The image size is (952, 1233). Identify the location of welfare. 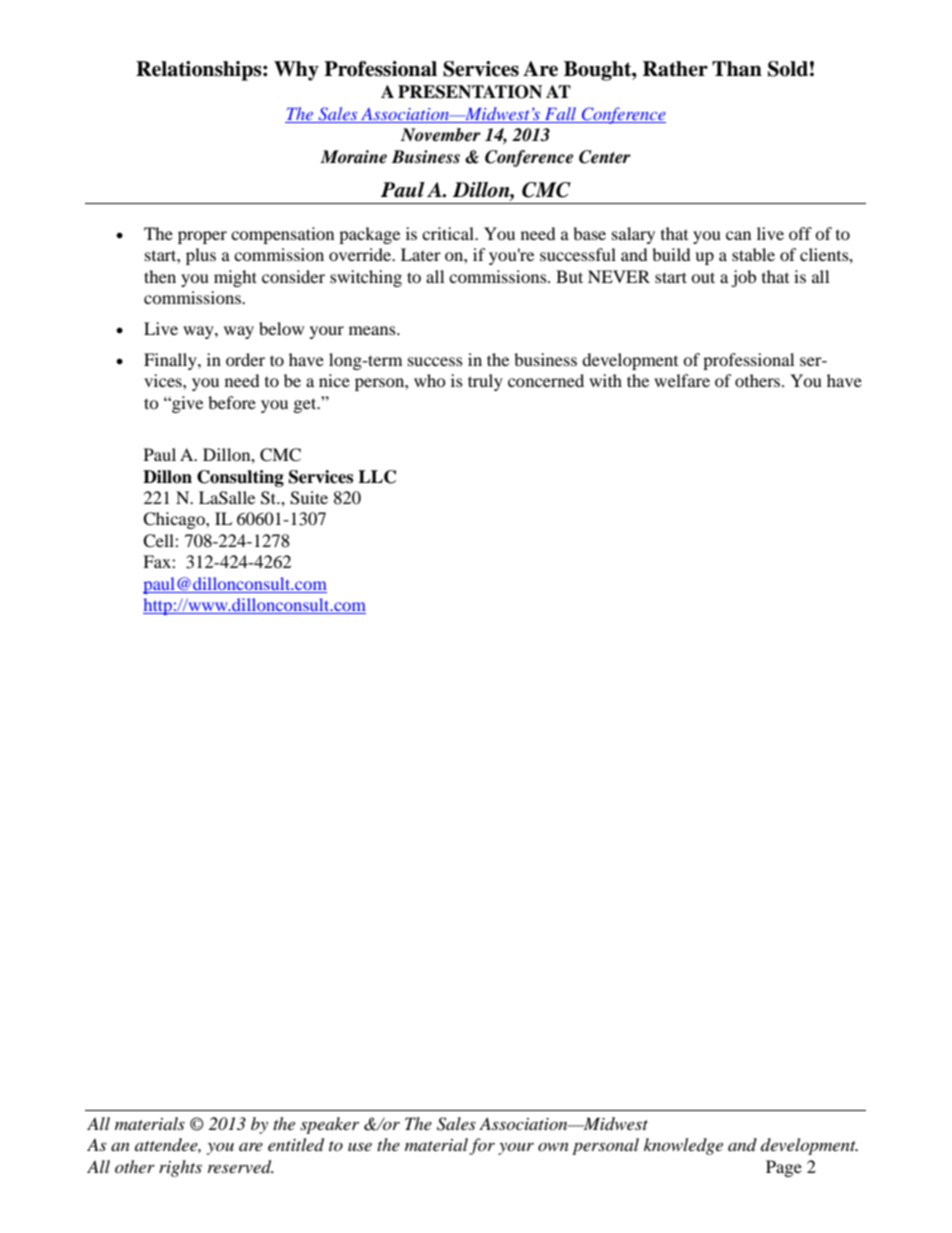
(682, 380).
